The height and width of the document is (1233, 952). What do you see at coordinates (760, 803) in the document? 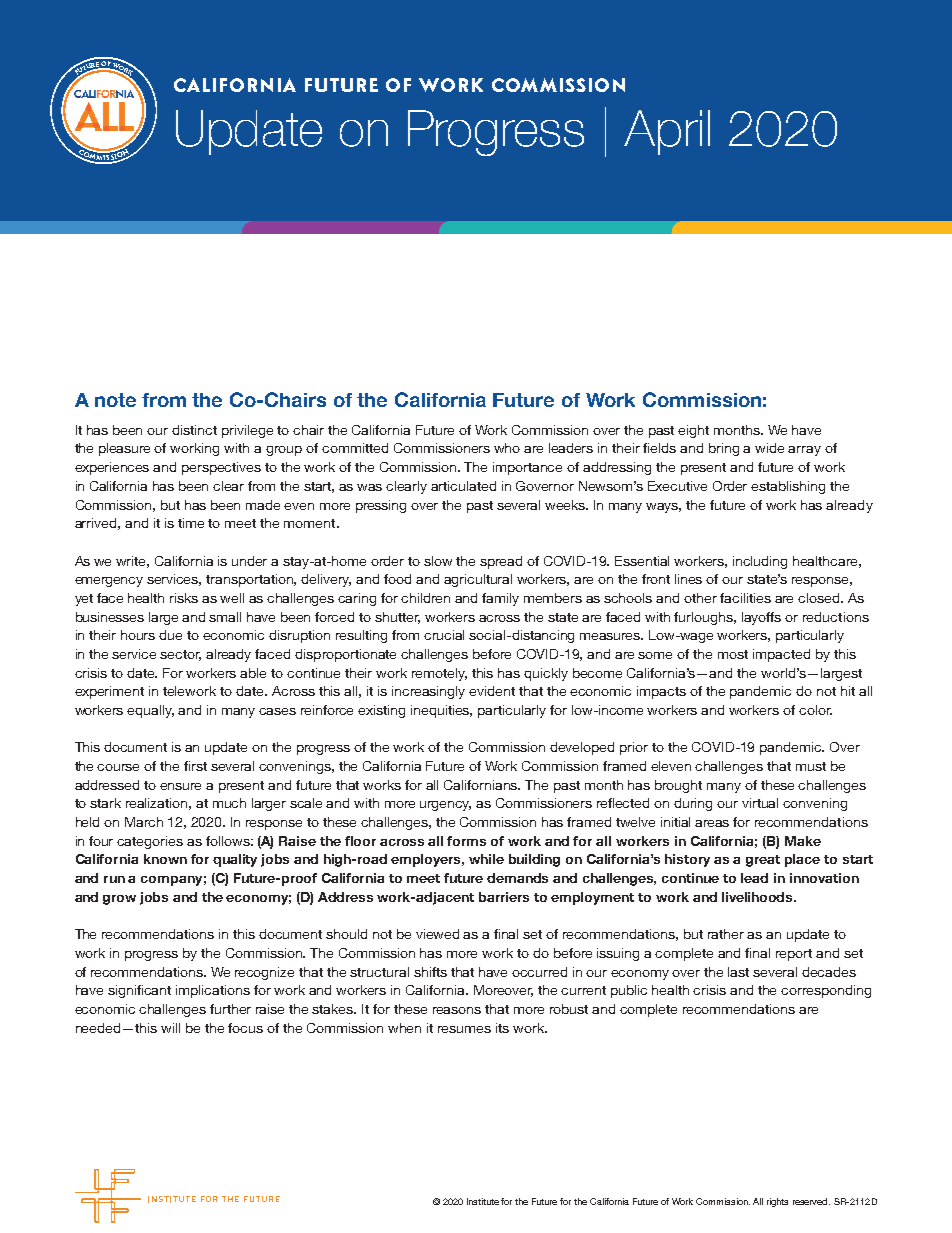
I see `virtual` at bounding box center [760, 803].
